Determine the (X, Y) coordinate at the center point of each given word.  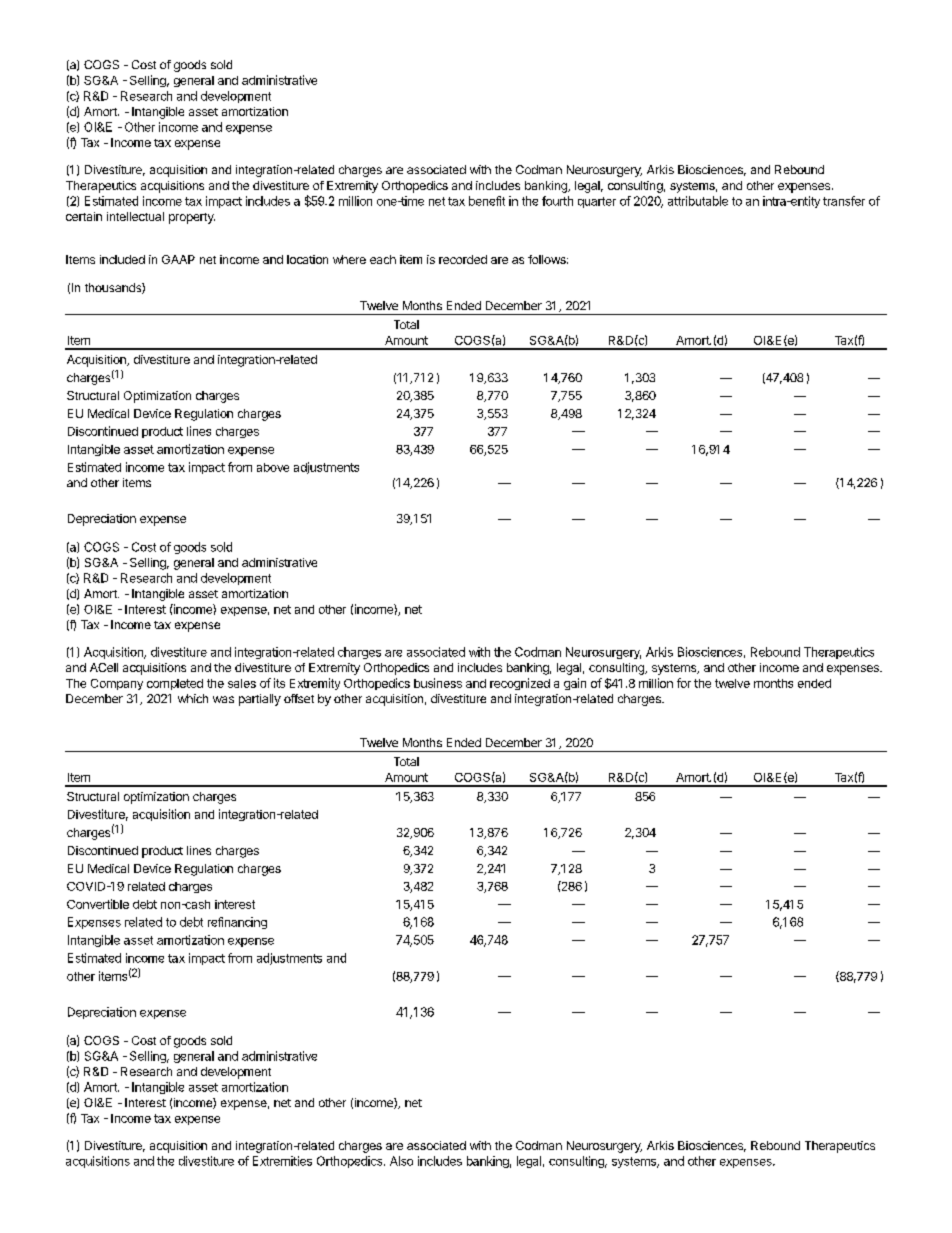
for (684, 683)
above (273, 467)
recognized (520, 684)
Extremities (282, 1161)
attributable (698, 201)
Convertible (98, 904)
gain (575, 684)
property (192, 218)
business (438, 683)
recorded (463, 259)
